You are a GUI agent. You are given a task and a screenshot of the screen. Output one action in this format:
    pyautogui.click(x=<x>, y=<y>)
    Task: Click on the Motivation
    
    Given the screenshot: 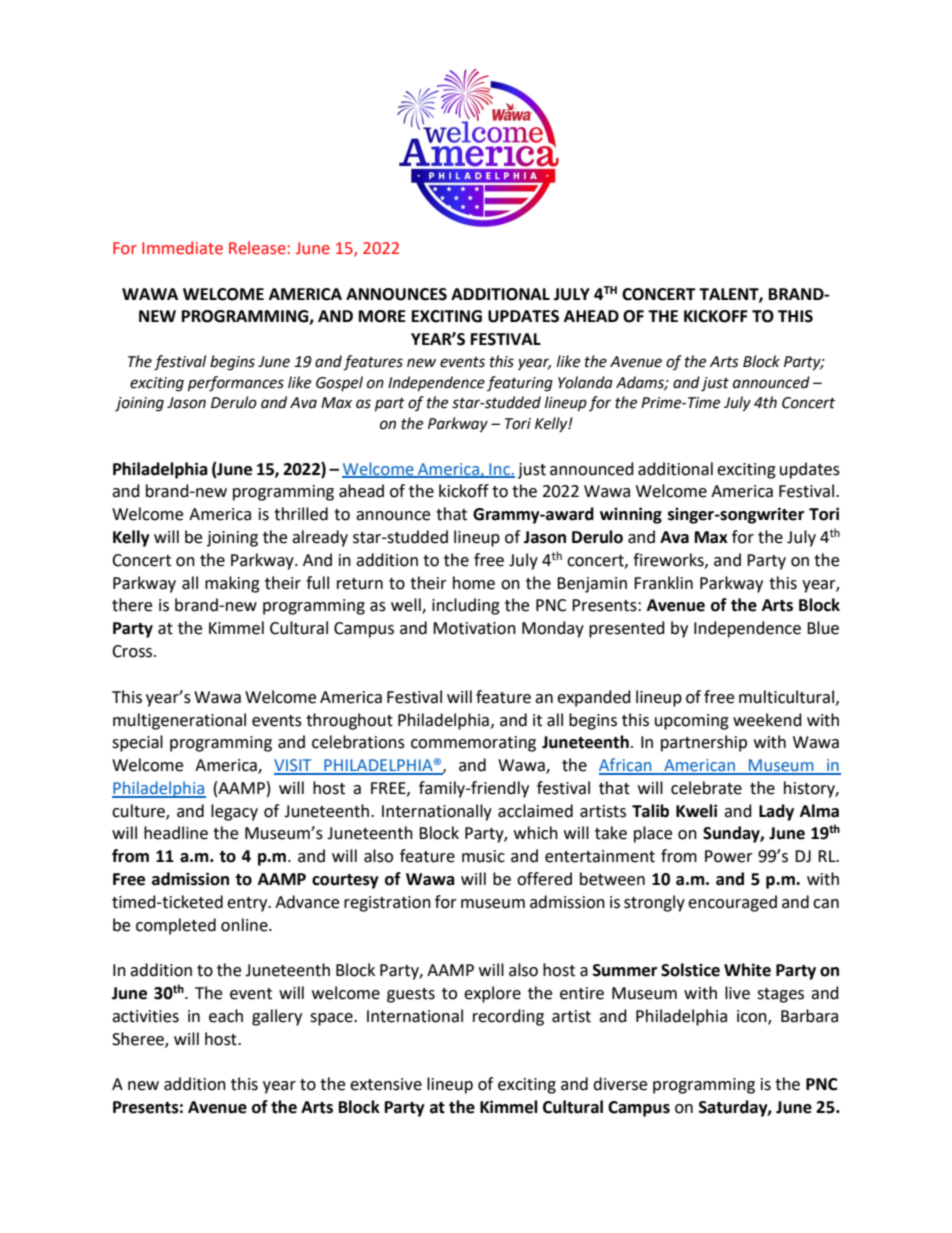 What is the action you would take?
    pyautogui.click(x=474, y=628)
